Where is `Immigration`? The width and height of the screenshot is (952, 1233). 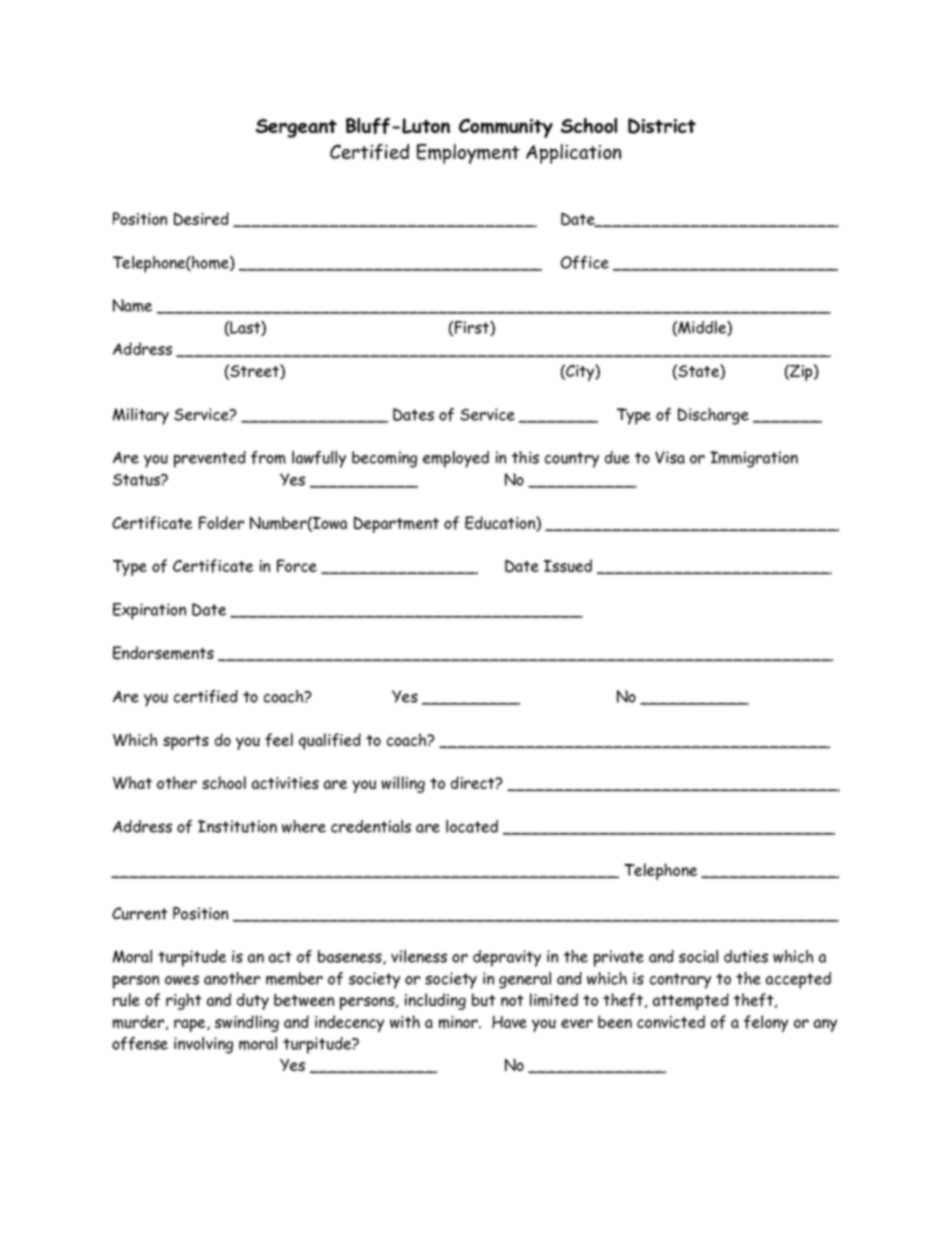 Immigration is located at coordinates (754, 459).
